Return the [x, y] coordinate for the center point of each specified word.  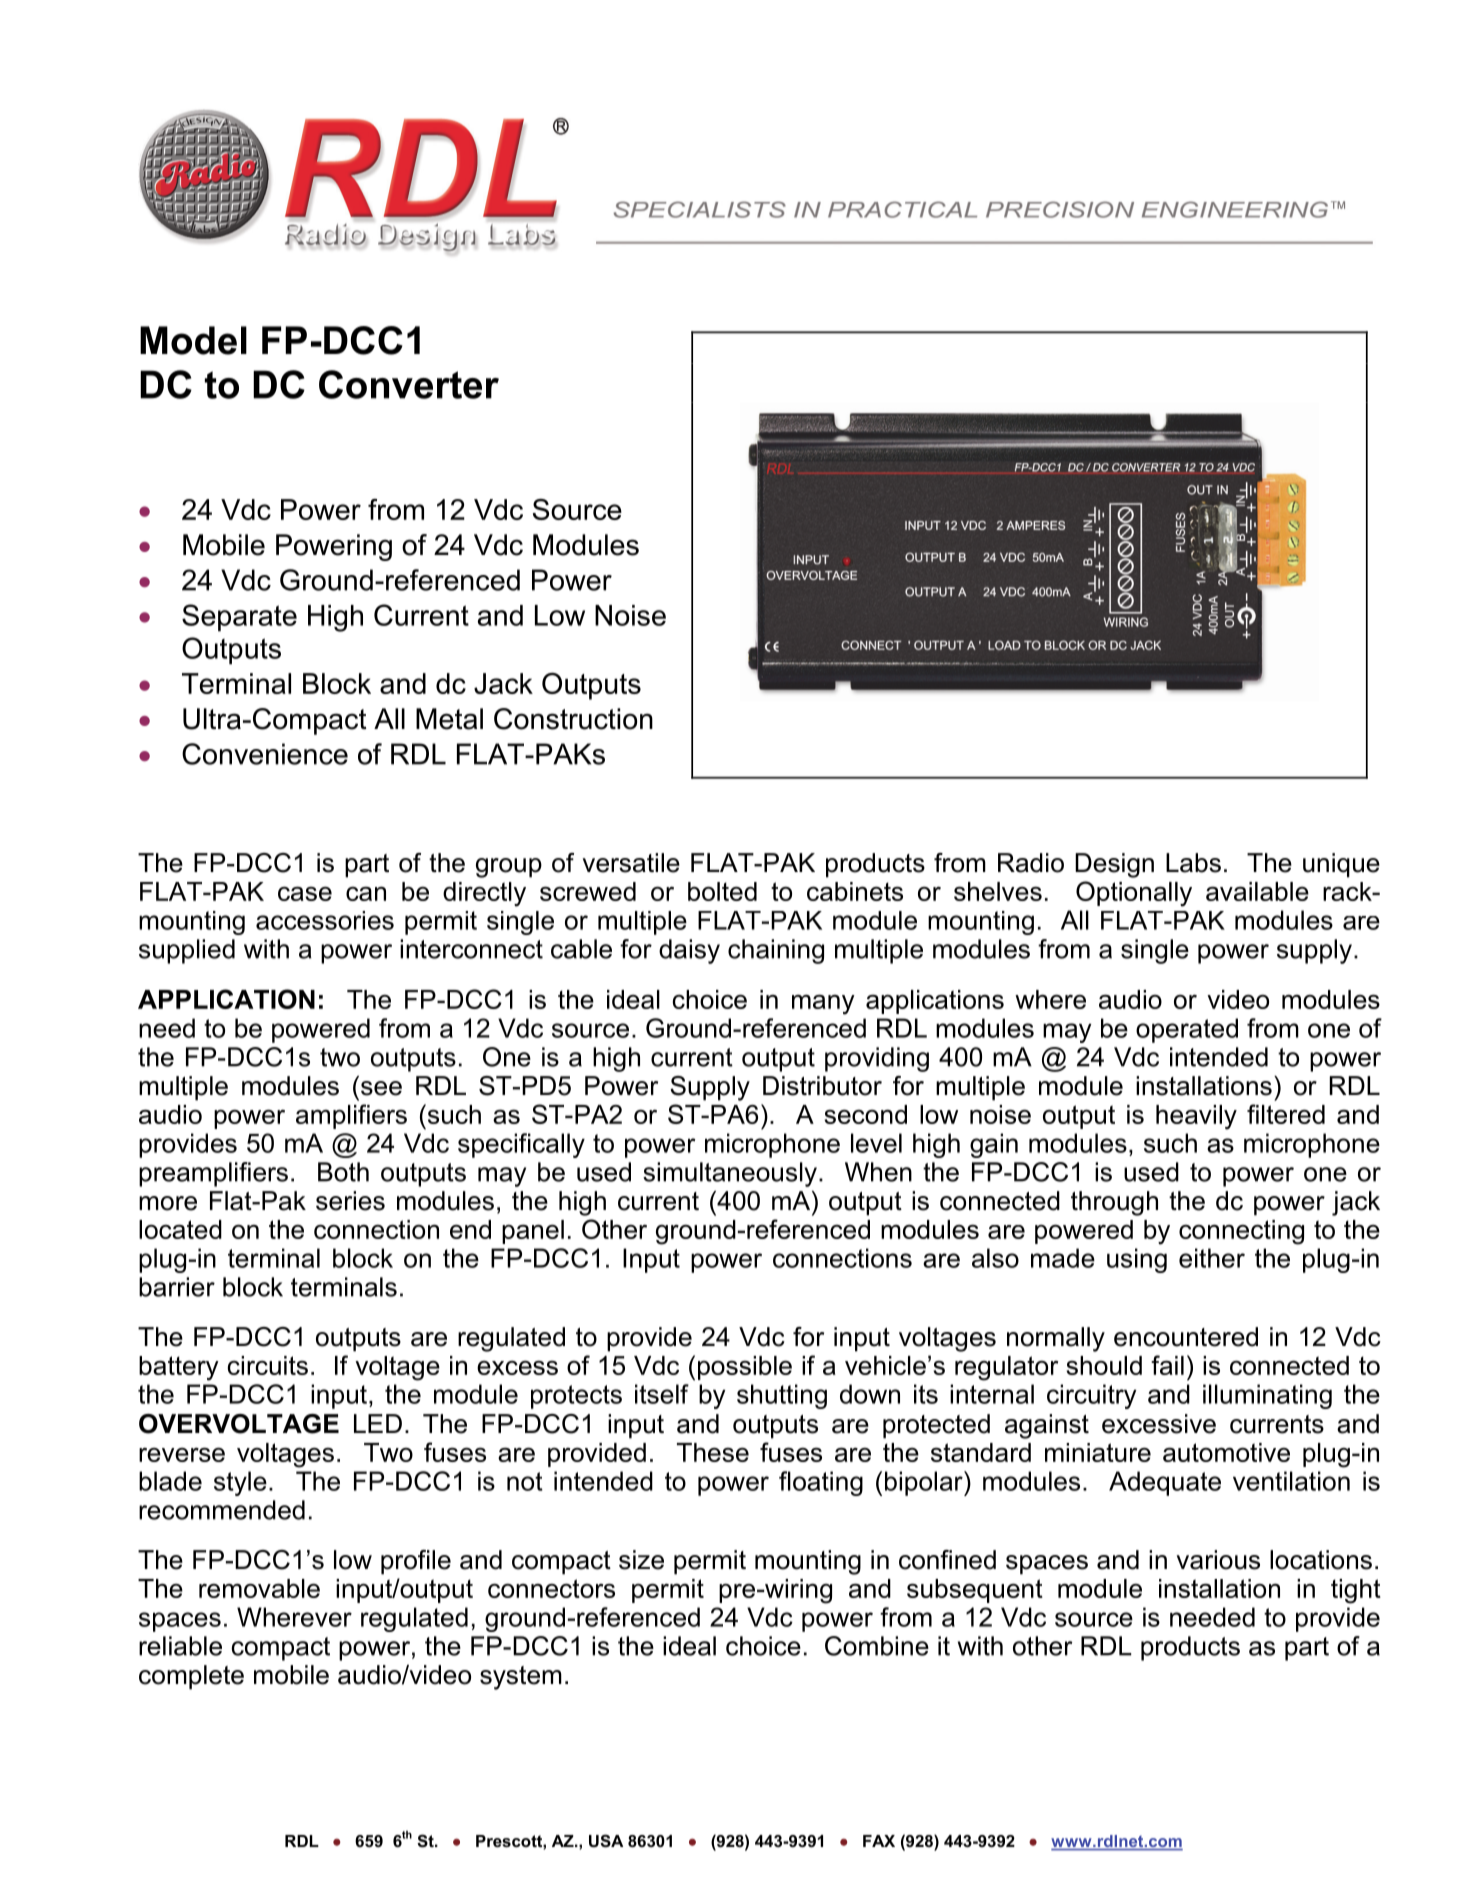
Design [1114, 865]
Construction [573, 719]
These [713, 1452]
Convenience [265, 754]
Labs [1193, 863]
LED [378, 1423]
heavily [1196, 1117]
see [381, 1088]
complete [191, 1677]
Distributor [822, 1086]
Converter [409, 384]
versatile [631, 863]
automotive [1226, 1452]
